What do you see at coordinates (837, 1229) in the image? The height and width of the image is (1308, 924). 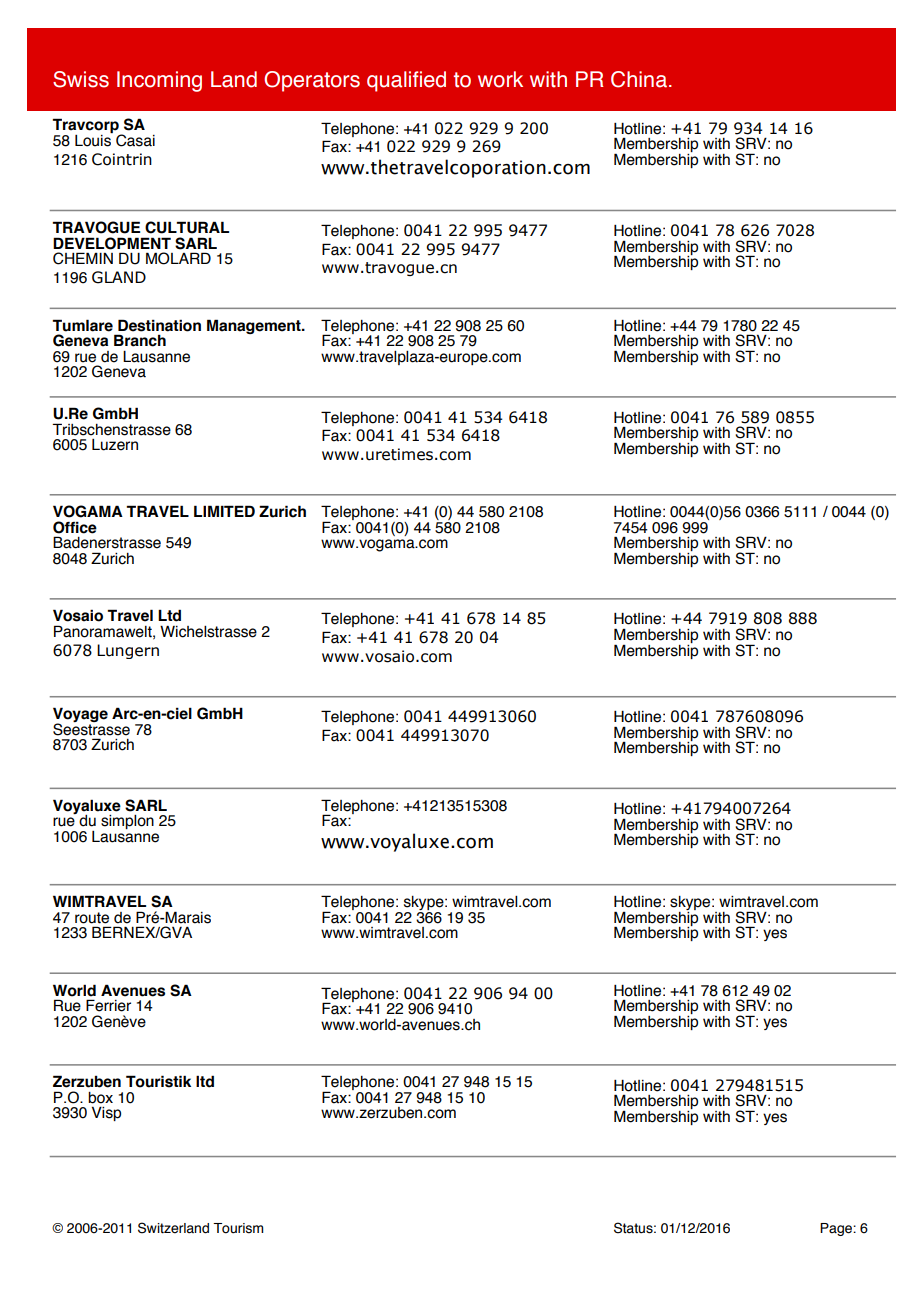 I see `Page` at bounding box center [837, 1229].
